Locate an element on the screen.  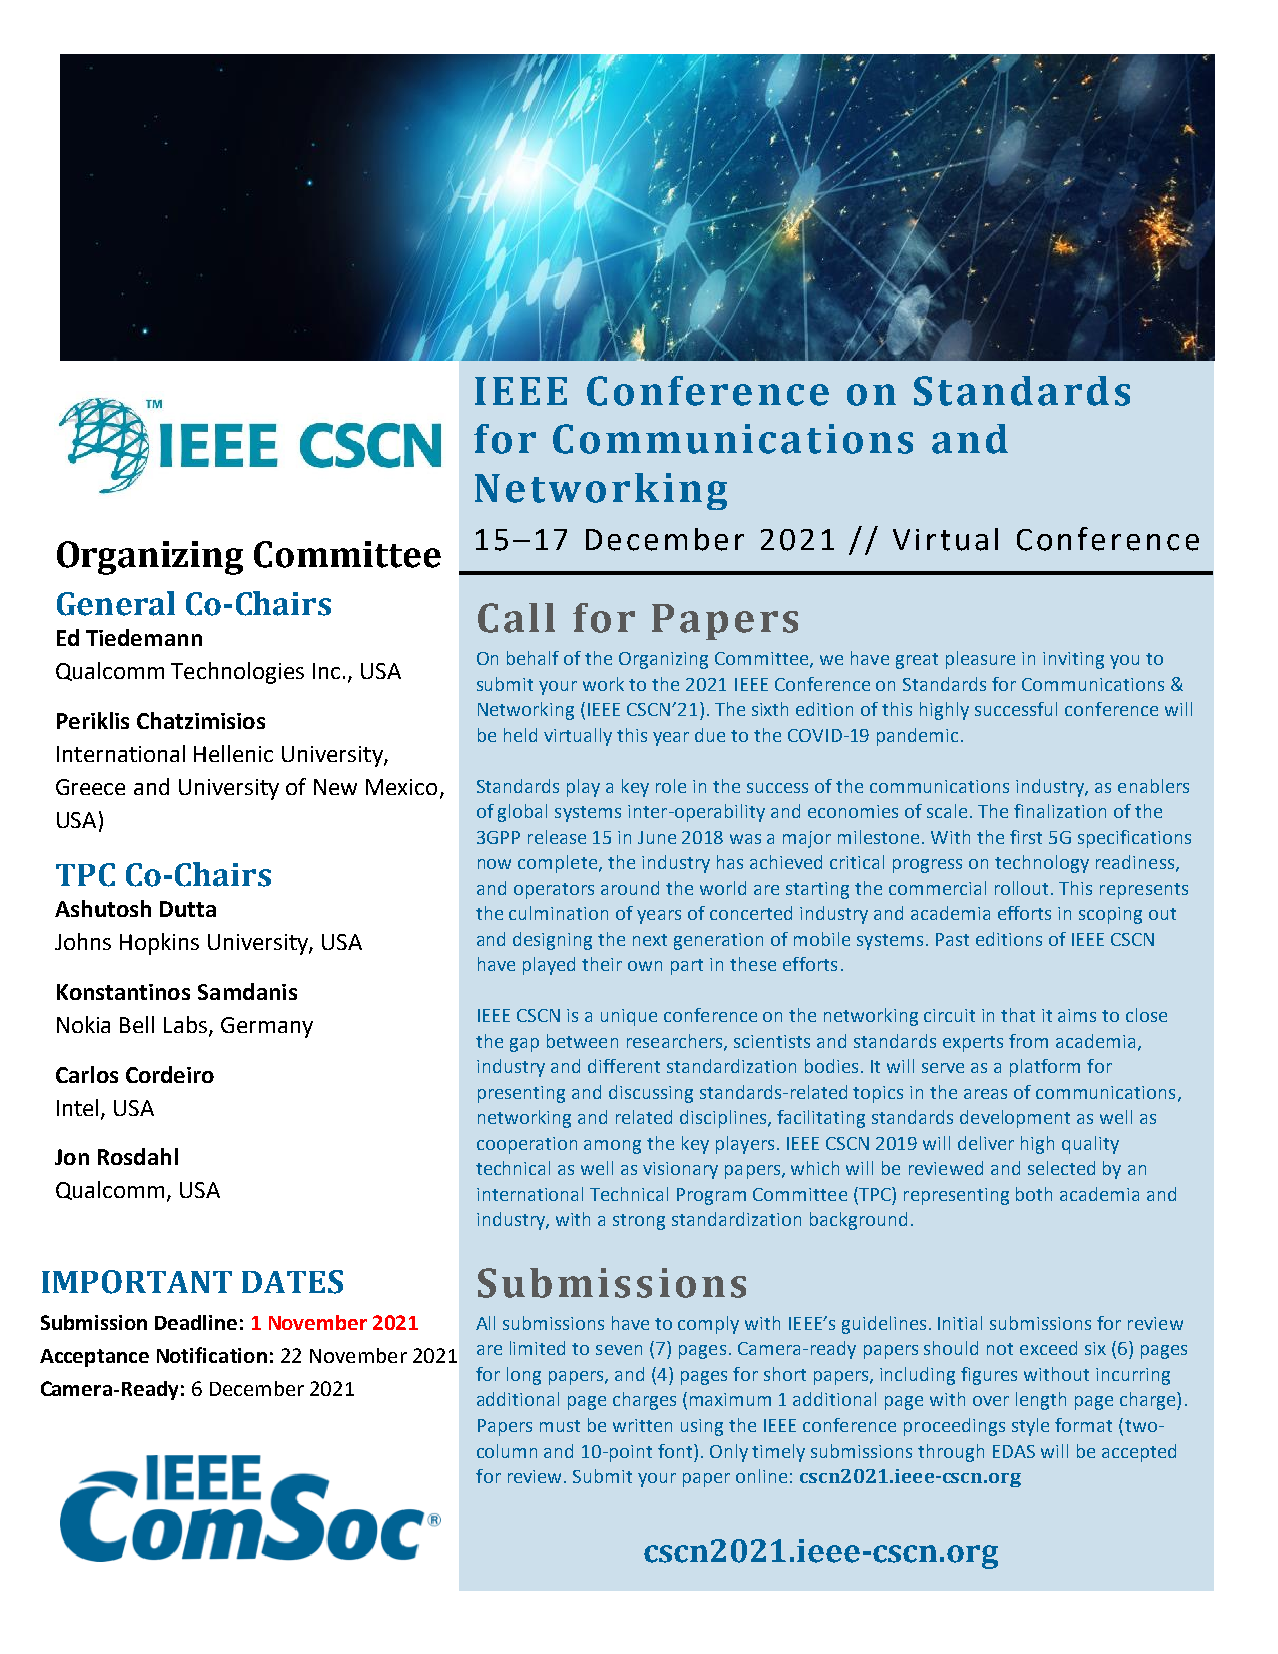
selected is located at coordinates (1061, 1168).
